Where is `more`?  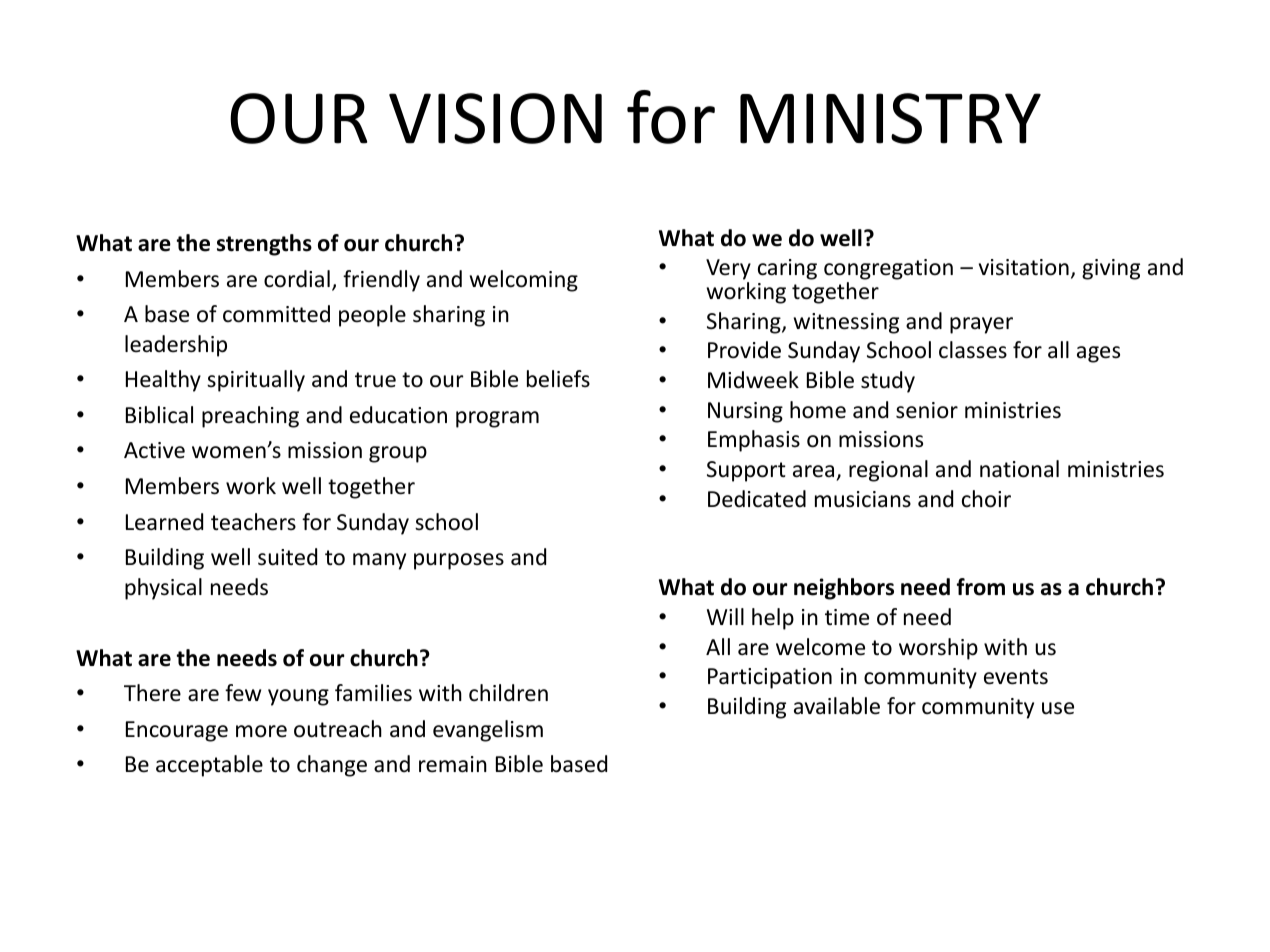 more is located at coordinates (261, 731).
